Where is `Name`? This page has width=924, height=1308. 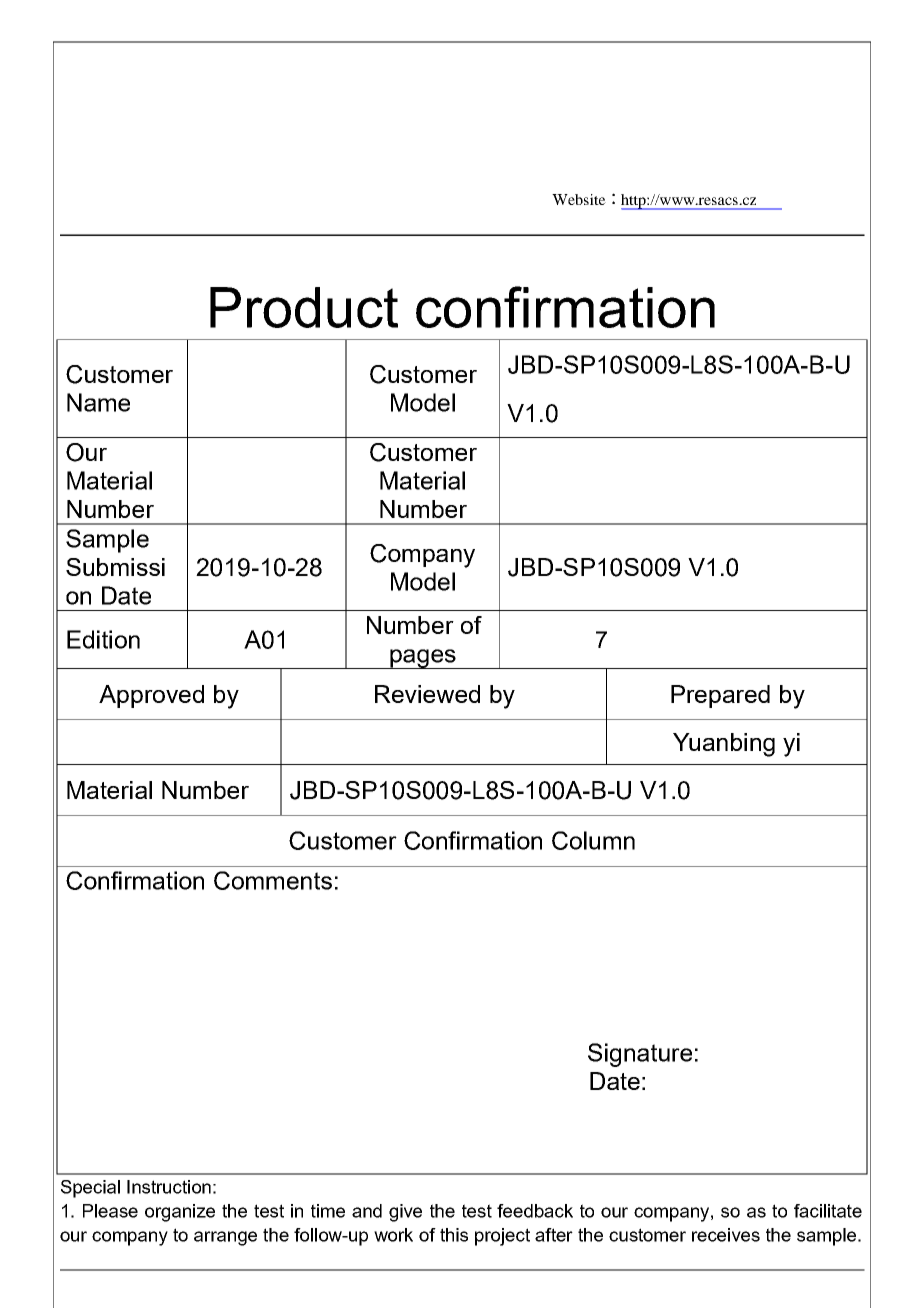 Name is located at coordinates (98, 402).
